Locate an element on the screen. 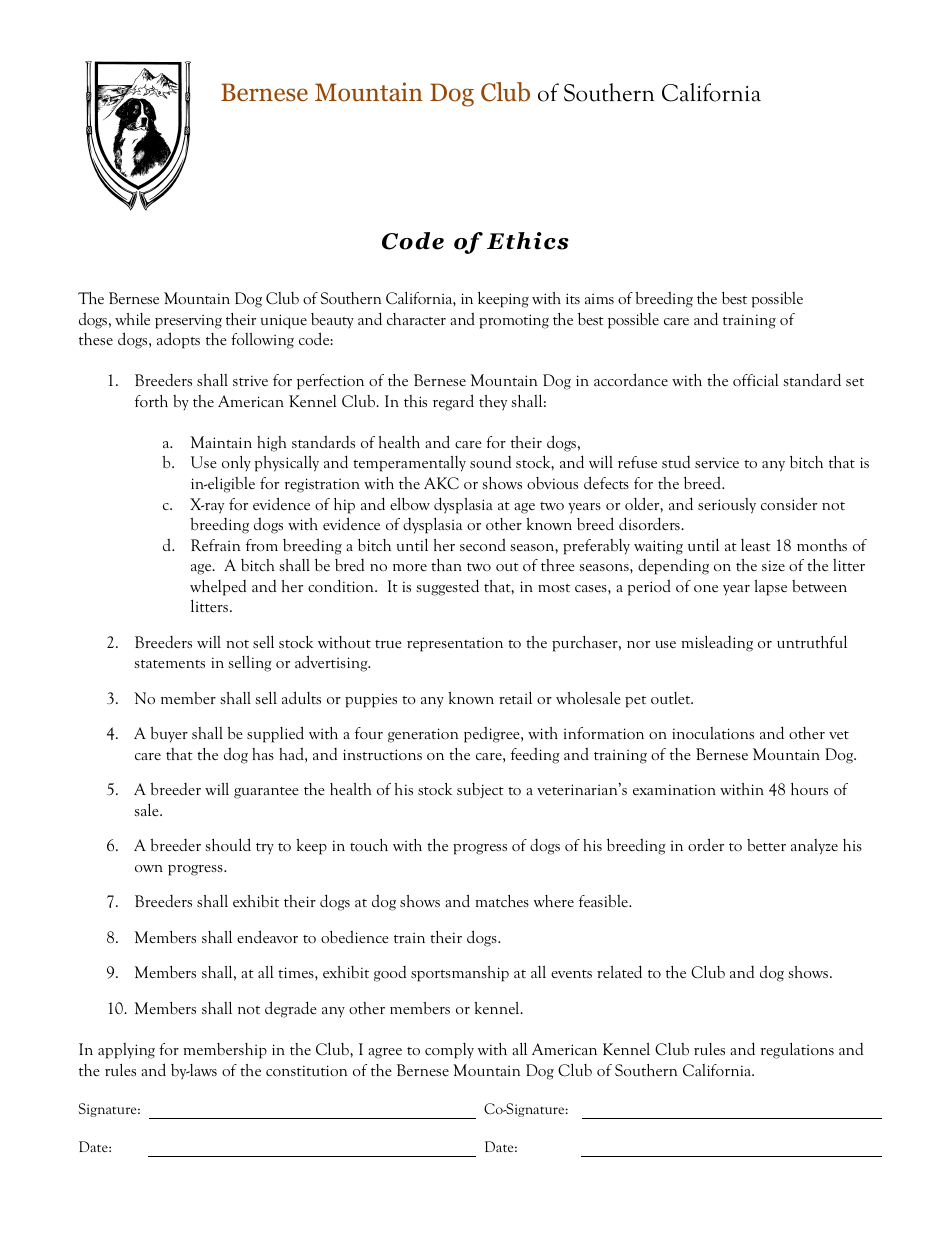  hours is located at coordinates (809, 789).
